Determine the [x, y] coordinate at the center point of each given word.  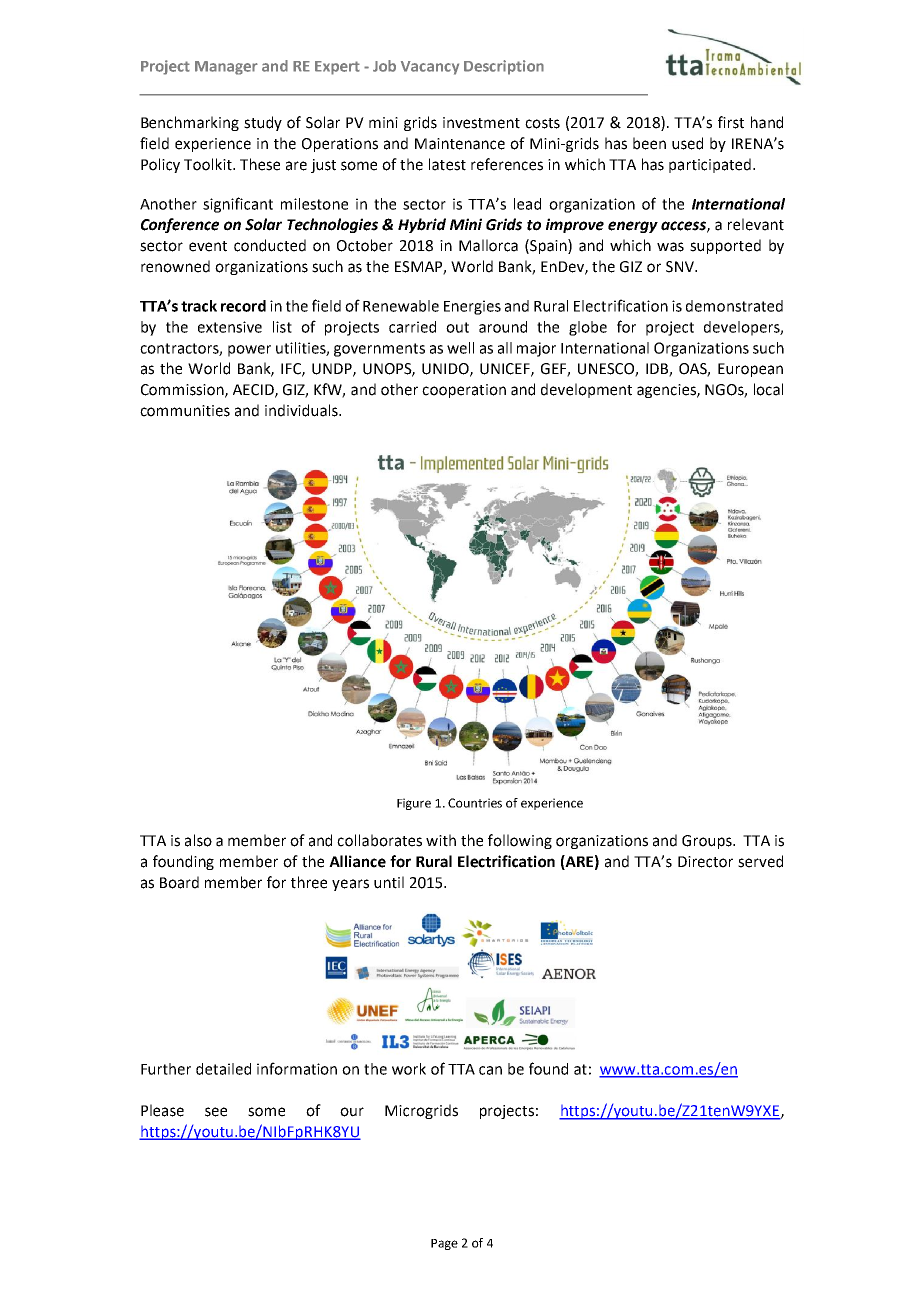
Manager [226, 68]
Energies [472, 307]
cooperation [464, 391]
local [768, 389]
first [731, 122]
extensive [230, 327]
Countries [475, 803]
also [198, 840]
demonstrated [734, 306]
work [409, 1069]
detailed [223, 1069]
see [216, 1112]
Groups [708, 842]
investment [481, 123]
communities [185, 411]
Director [705, 862]
